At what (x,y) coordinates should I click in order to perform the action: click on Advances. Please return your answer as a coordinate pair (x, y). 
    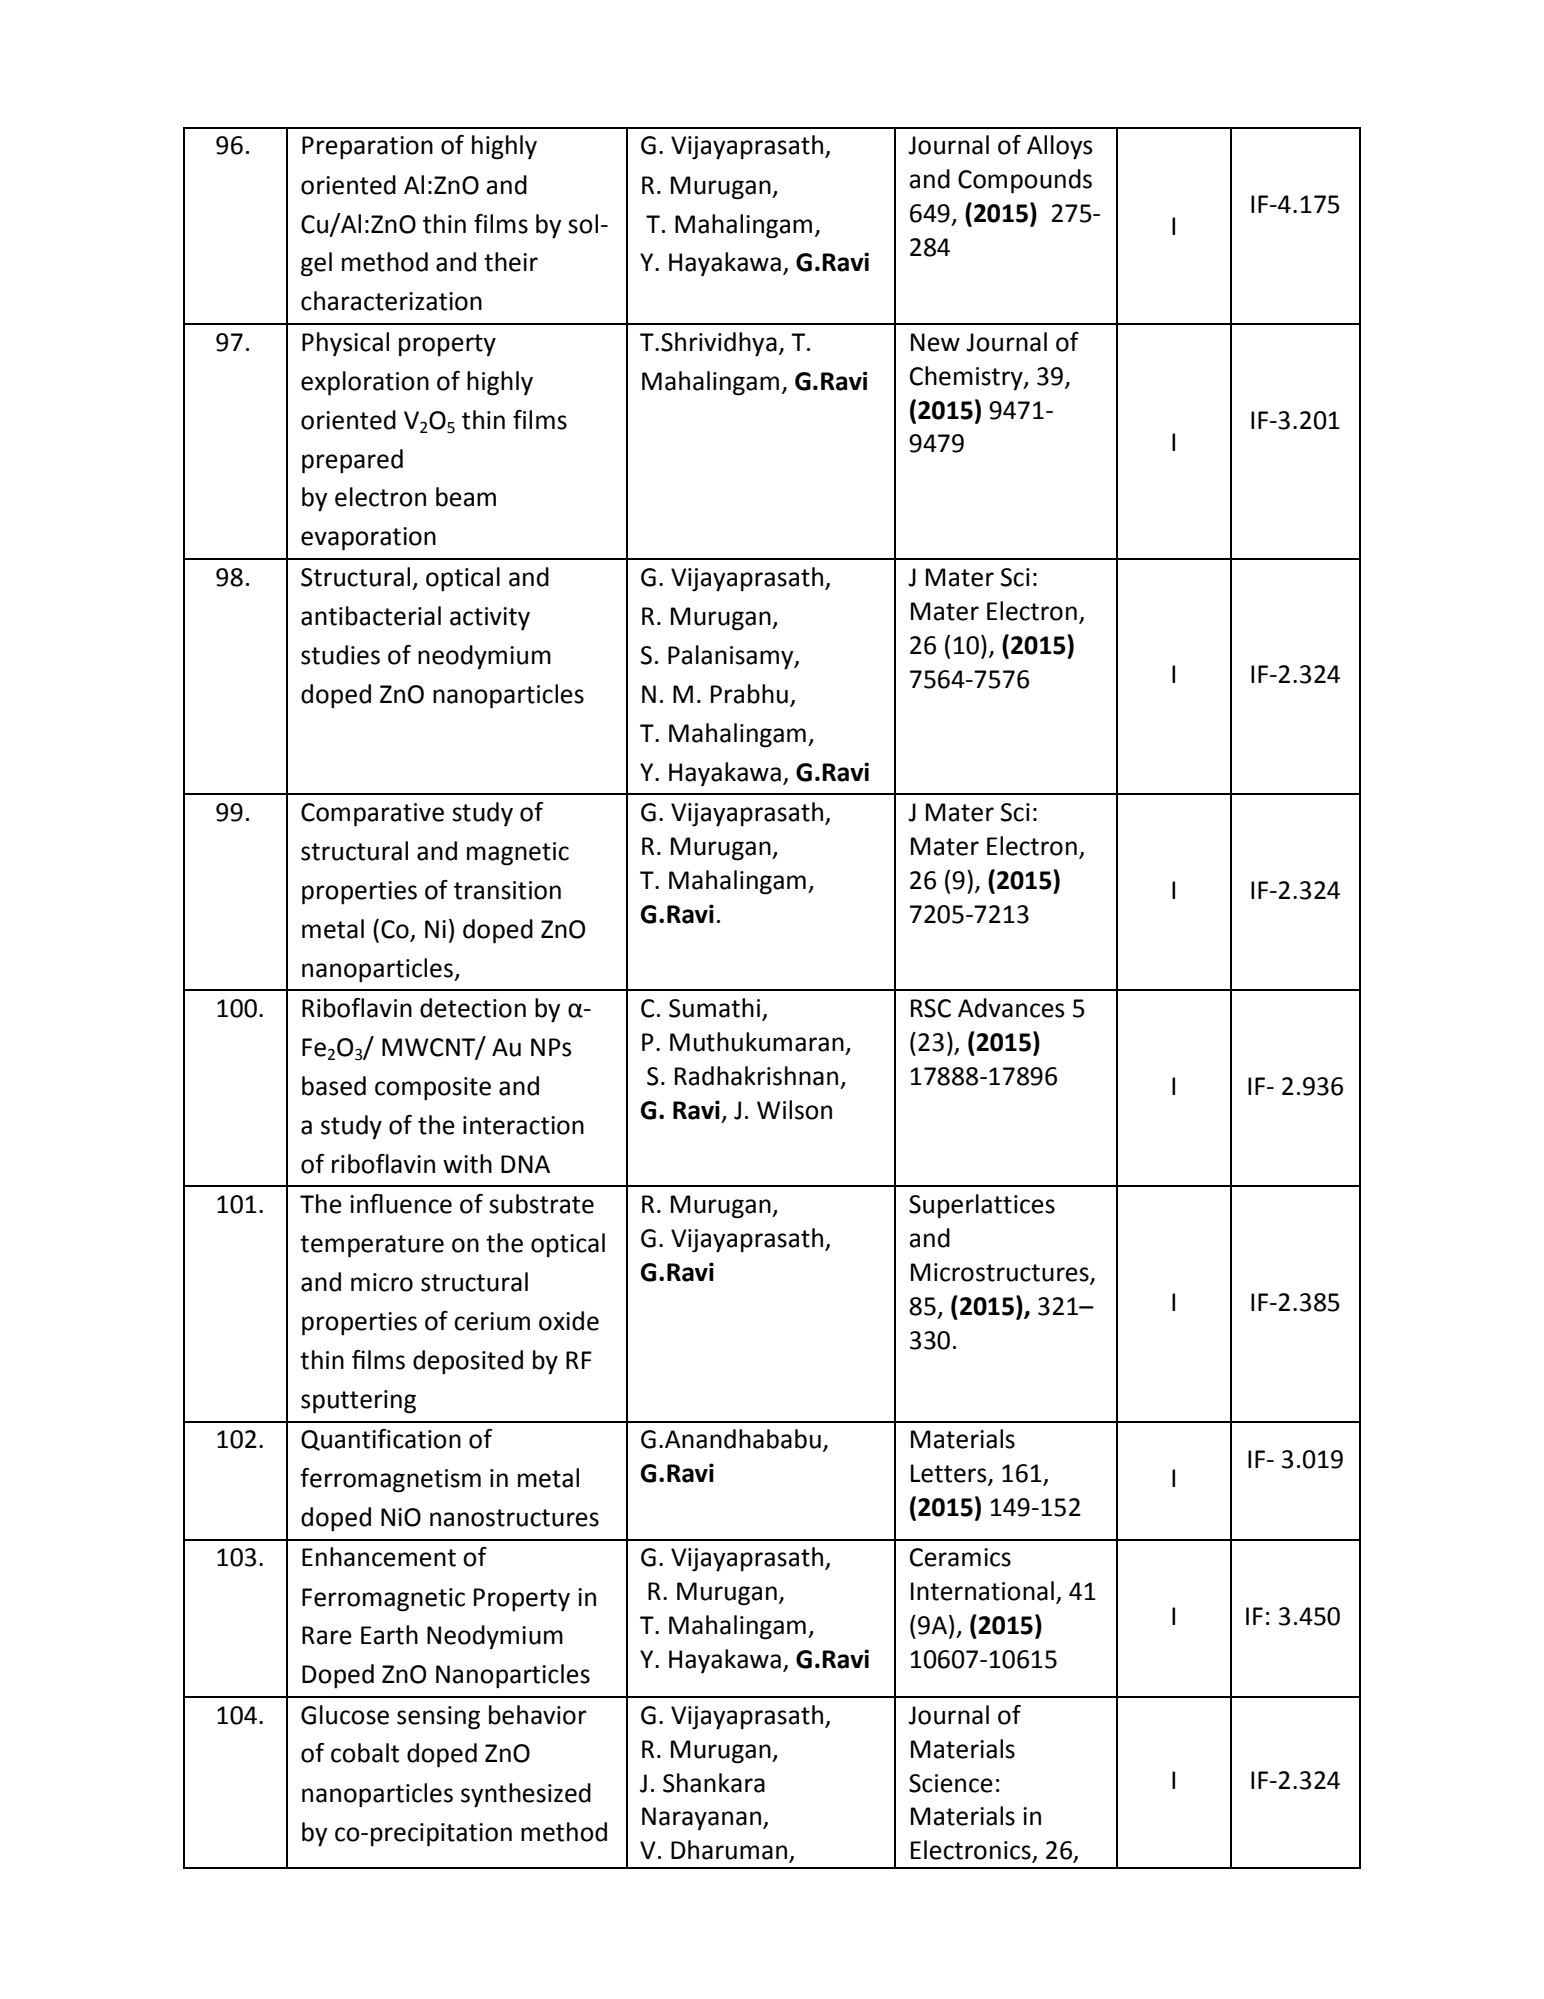
    Looking at the image, I should click on (1011, 1008).
